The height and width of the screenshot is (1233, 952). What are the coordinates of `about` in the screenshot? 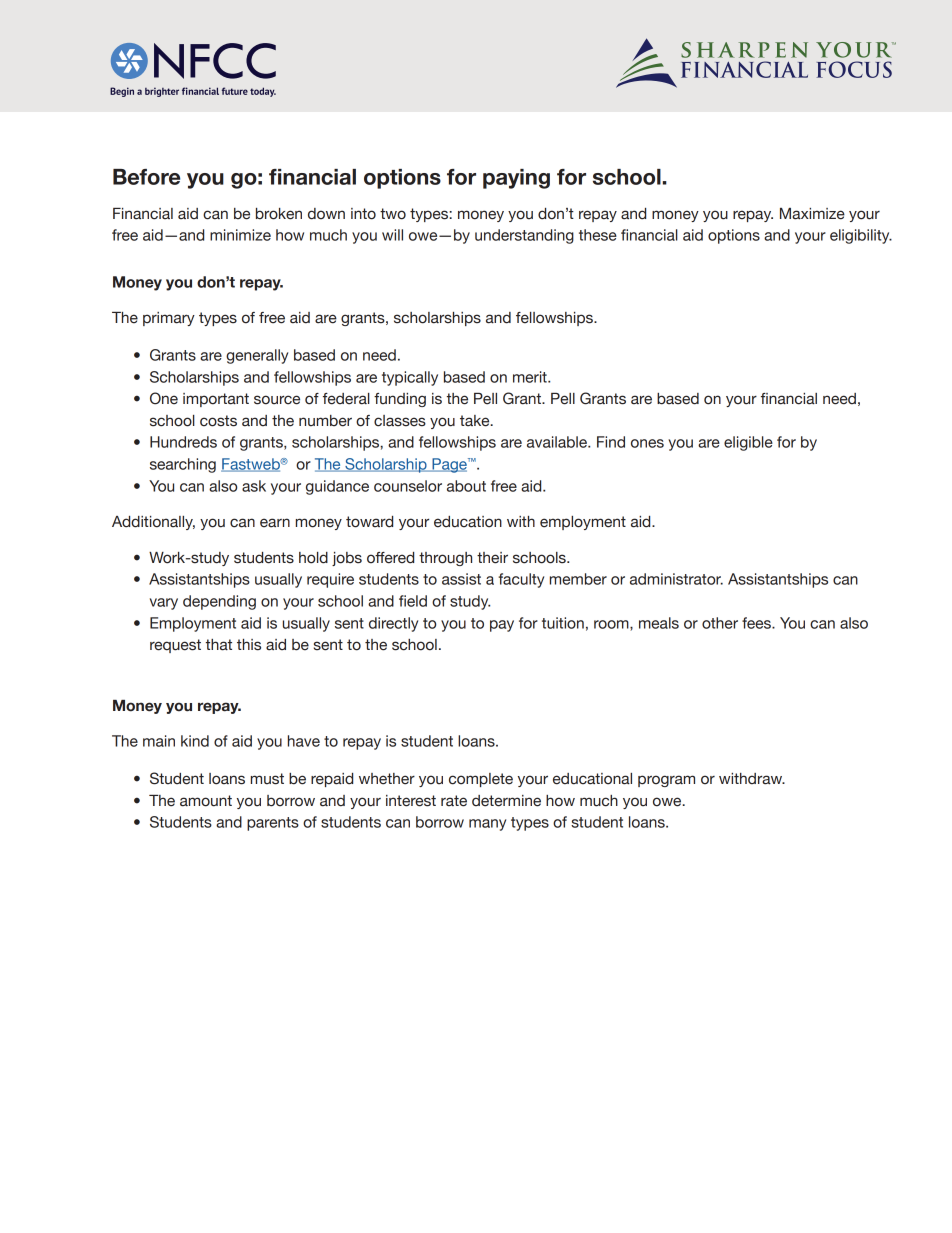 It's located at (466, 486).
